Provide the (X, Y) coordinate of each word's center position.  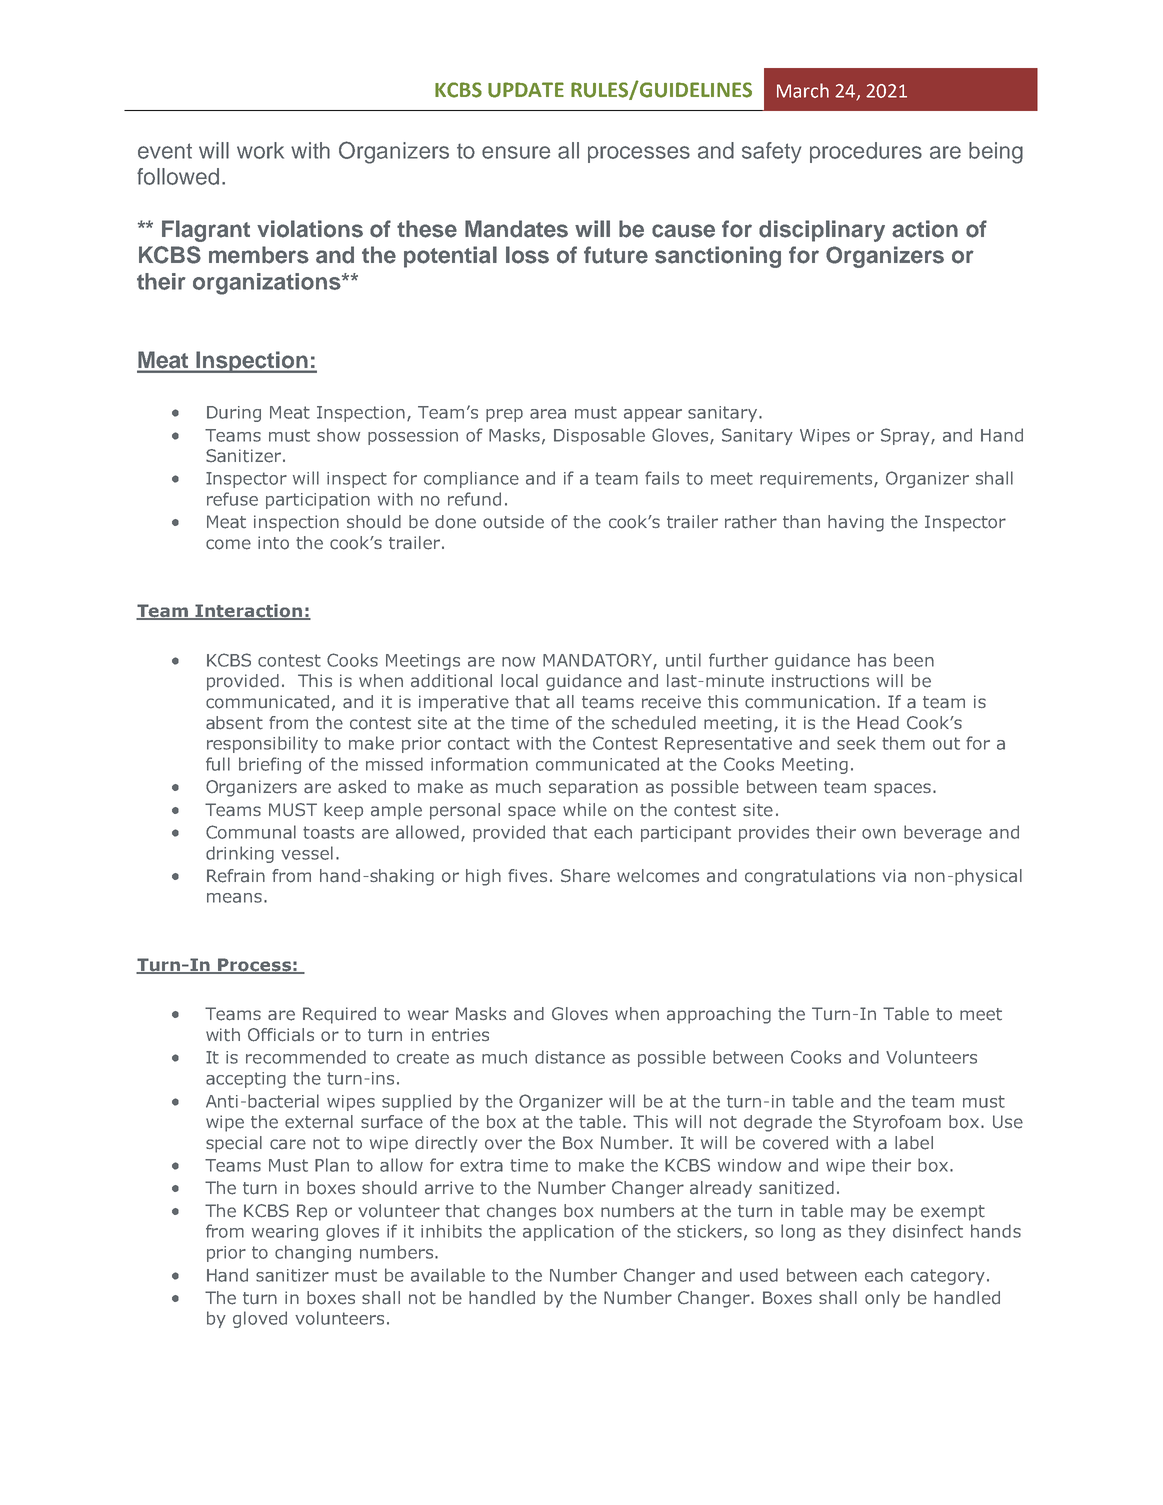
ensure (516, 152)
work (260, 150)
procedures (866, 152)
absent (234, 723)
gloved (260, 1319)
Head (878, 723)
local (519, 681)
